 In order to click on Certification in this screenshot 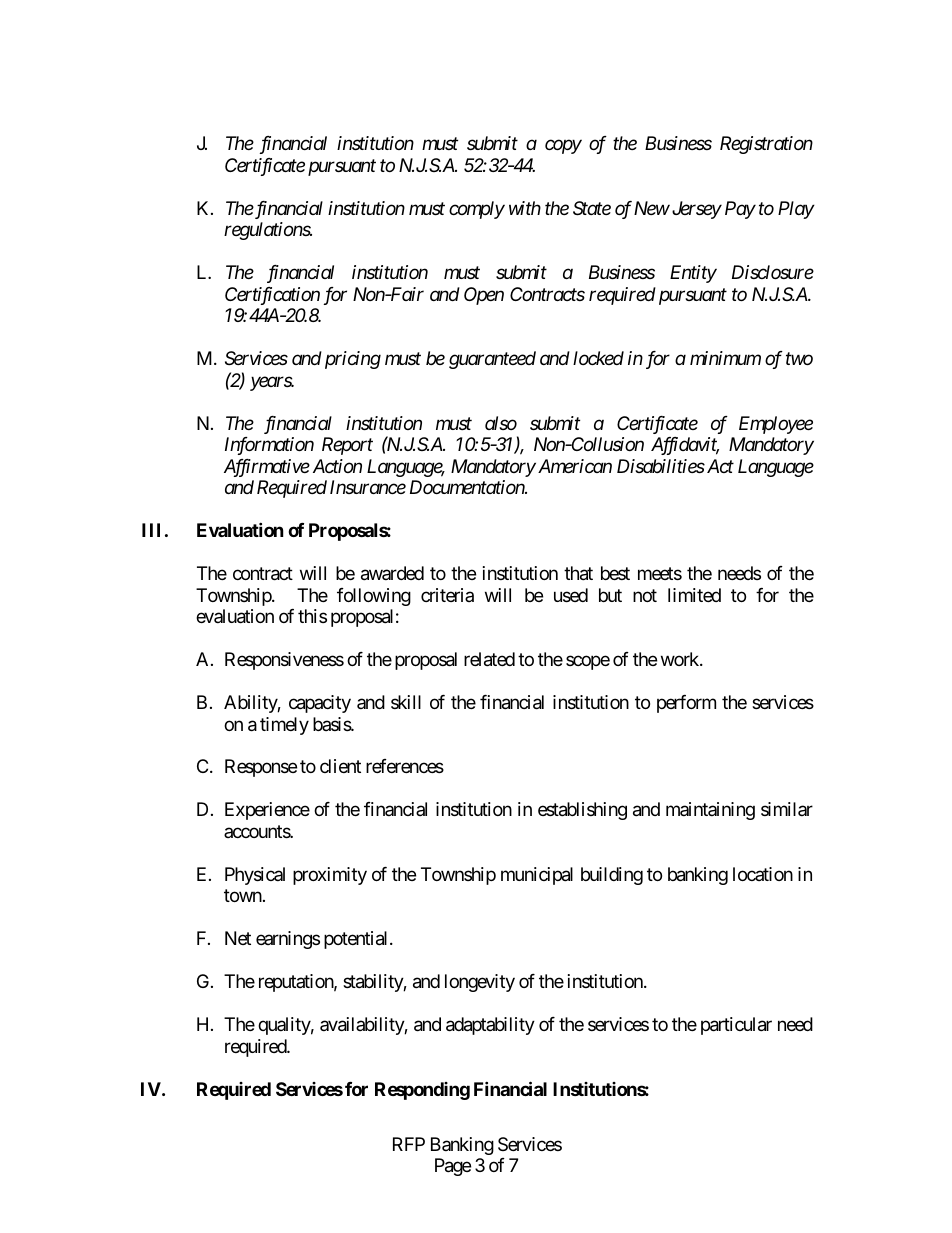, I will do `click(272, 296)`.
